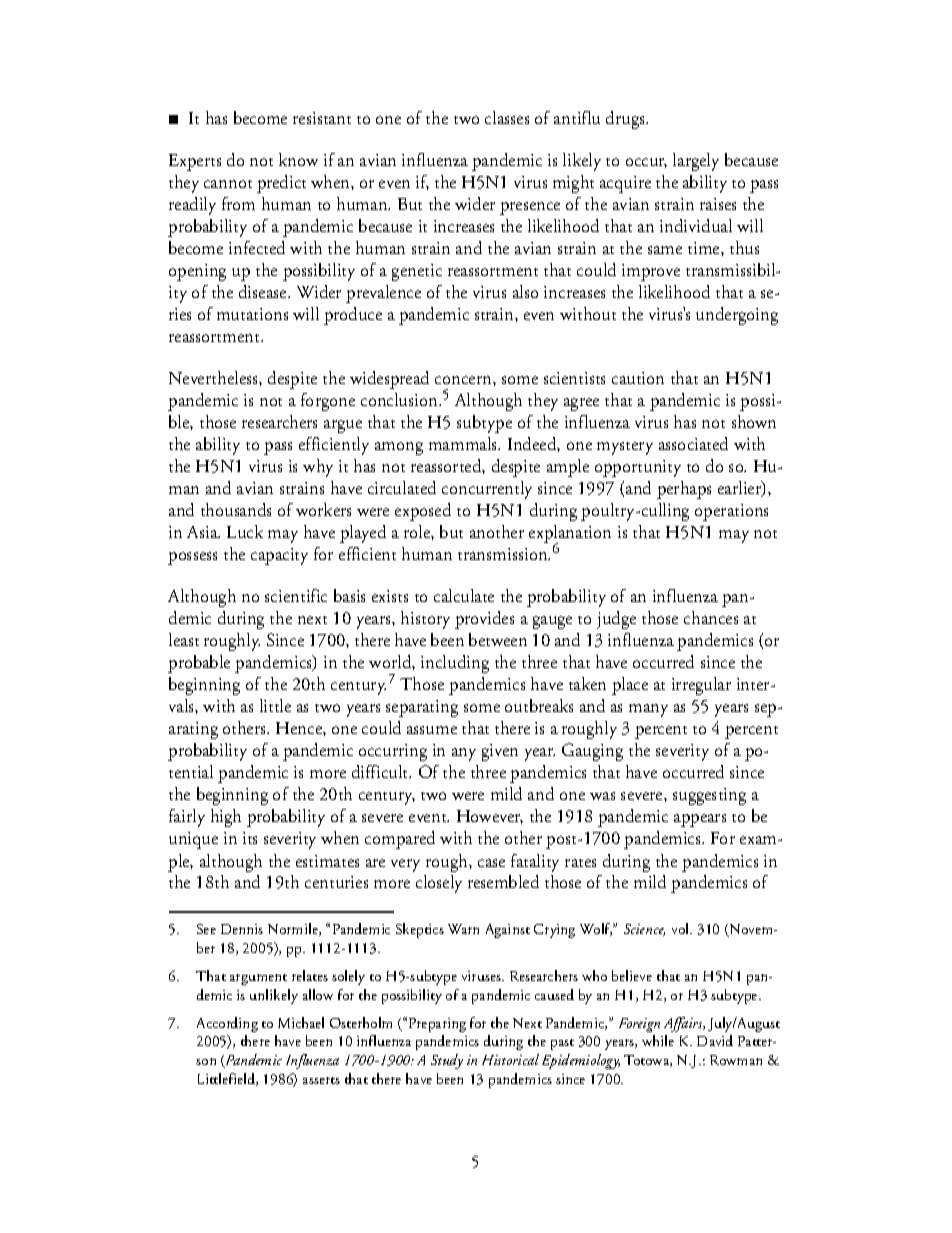 The height and width of the screenshot is (1233, 952). What do you see at coordinates (711, 617) in the screenshot?
I see `chances` at bounding box center [711, 617].
